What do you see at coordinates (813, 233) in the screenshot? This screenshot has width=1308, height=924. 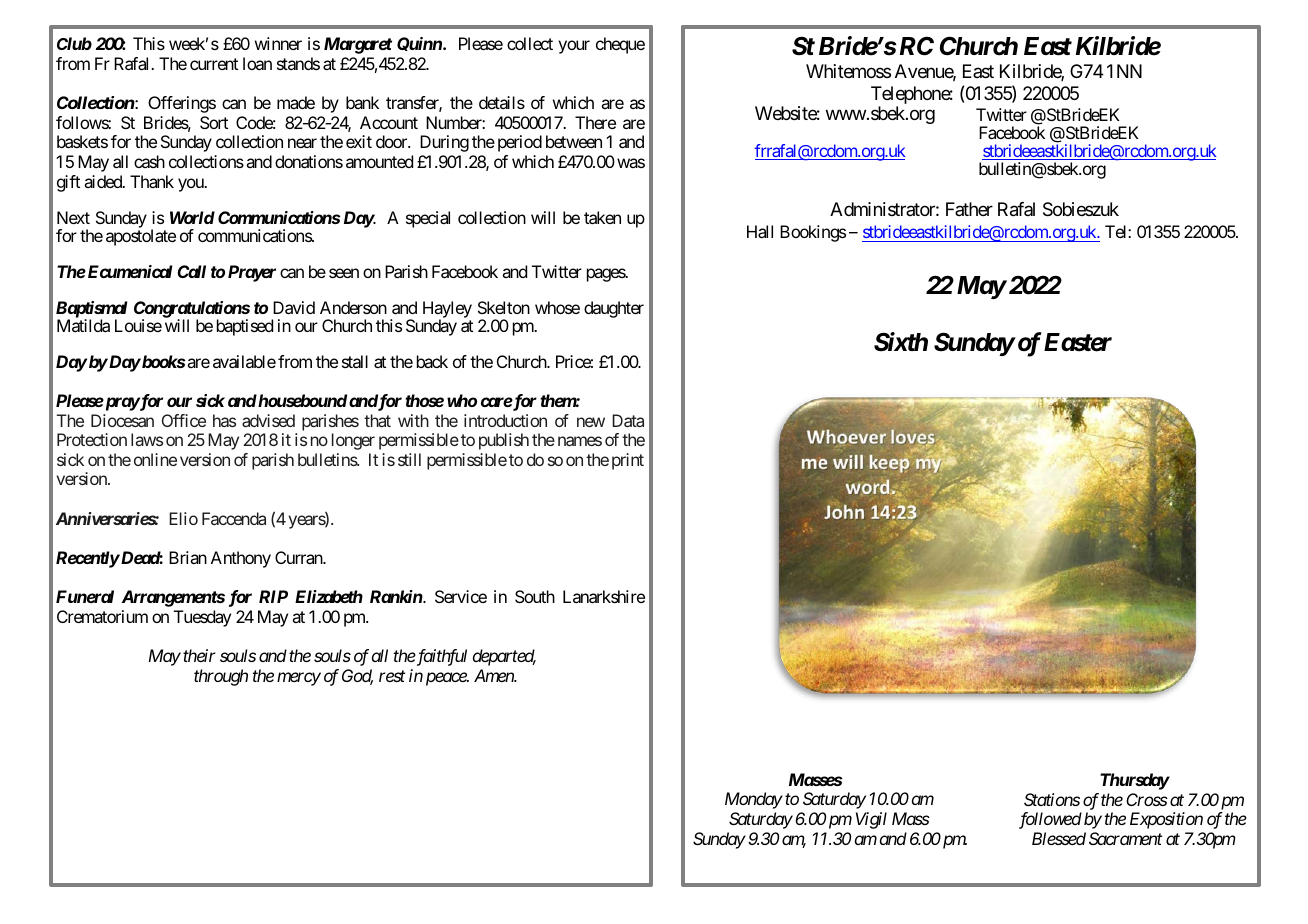 I see `Bookings` at bounding box center [813, 233].
